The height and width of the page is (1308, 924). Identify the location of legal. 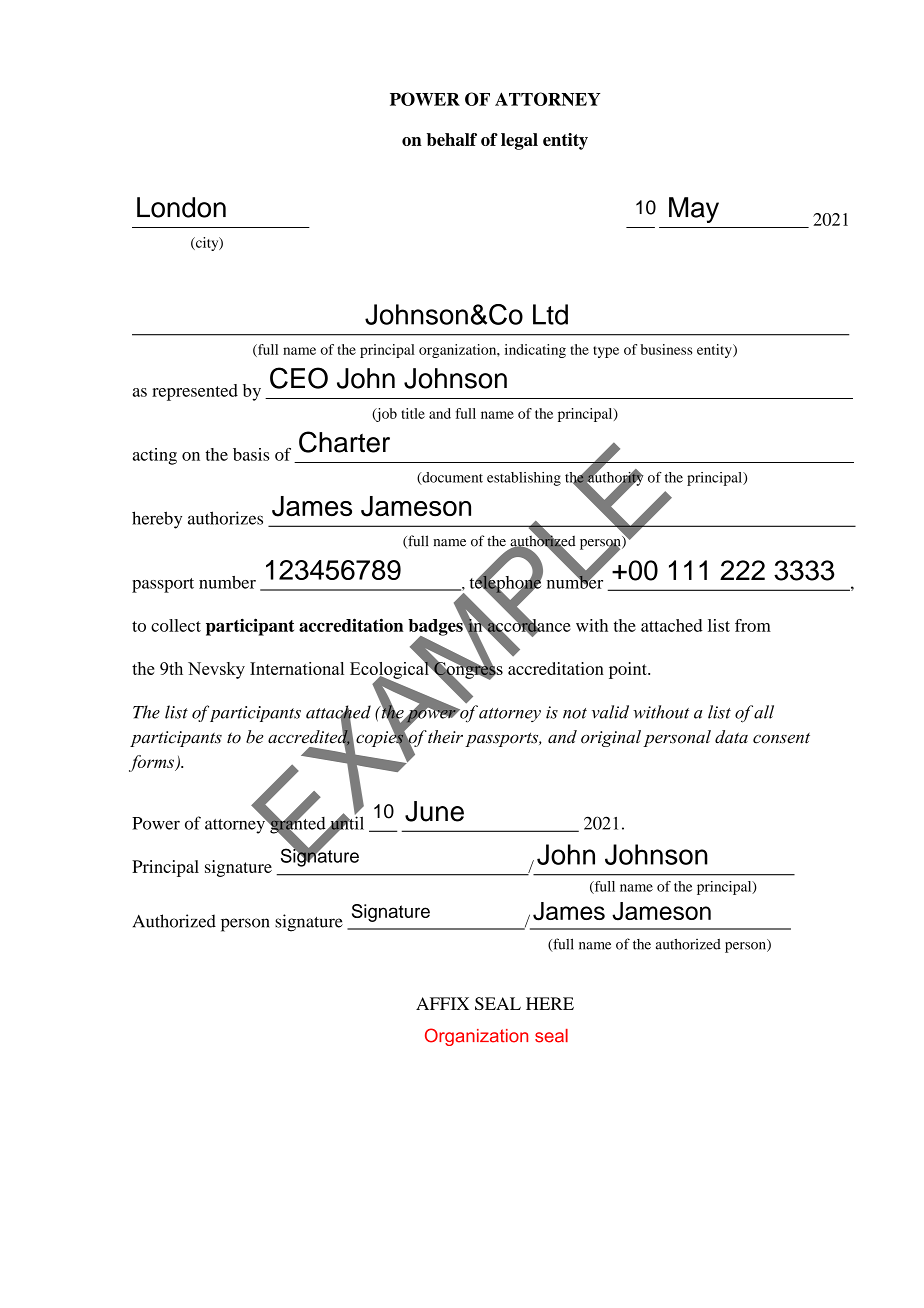
(519, 141).
